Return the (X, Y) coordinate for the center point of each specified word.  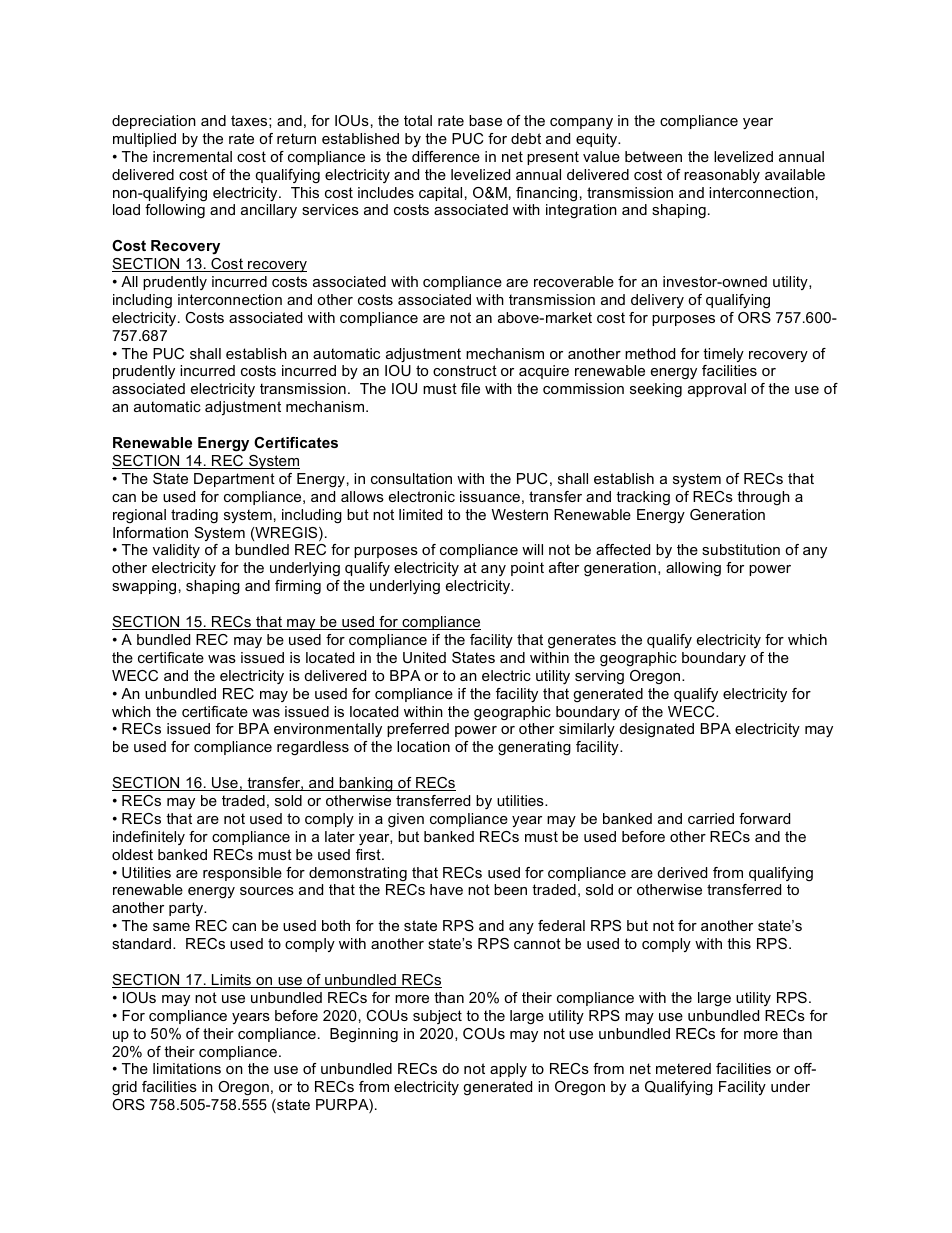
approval (717, 390)
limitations (187, 1068)
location (423, 746)
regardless (313, 748)
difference (446, 156)
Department (234, 480)
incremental (192, 156)
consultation (411, 478)
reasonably (722, 176)
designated (657, 730)
